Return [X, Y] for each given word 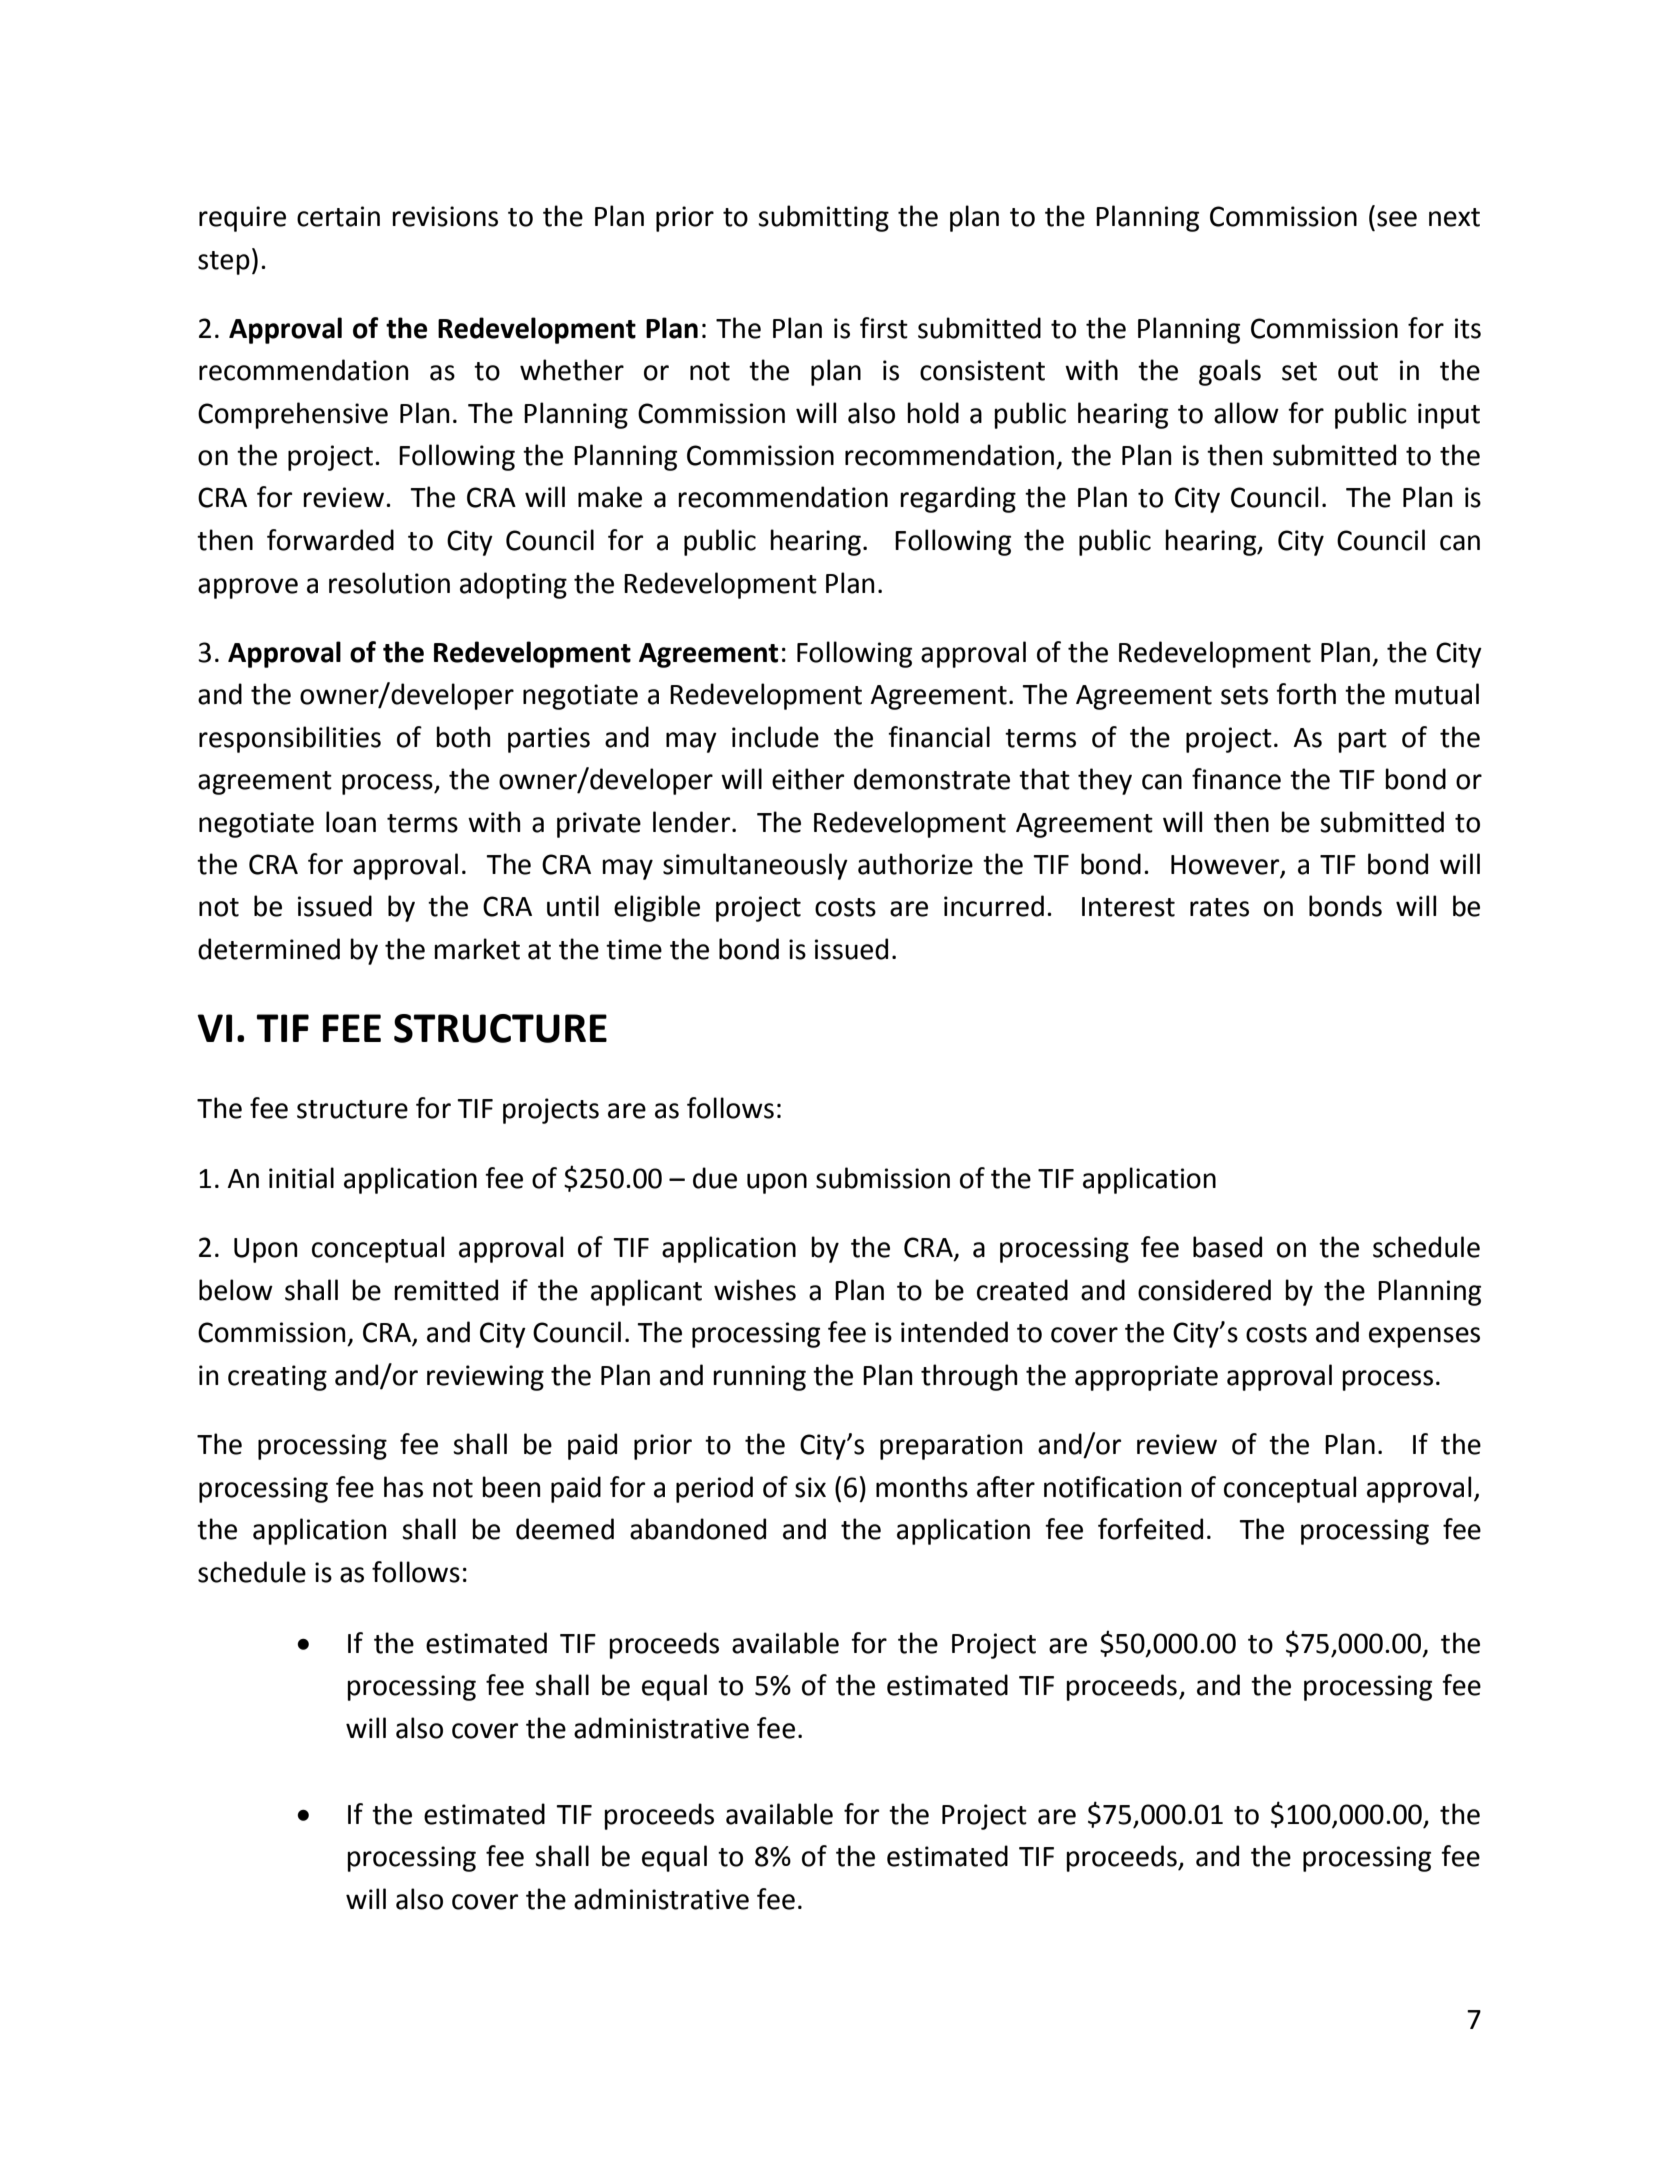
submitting [823, 218]
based [1227, 1247]
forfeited [1150, 1529]
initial [301, 1178]
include [775, 737]
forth [1306, 694]
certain [338, 216]
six [810, 1487]
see [1397, 219]
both [463, 737]
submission [883, 1178]
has [403, 1487]
